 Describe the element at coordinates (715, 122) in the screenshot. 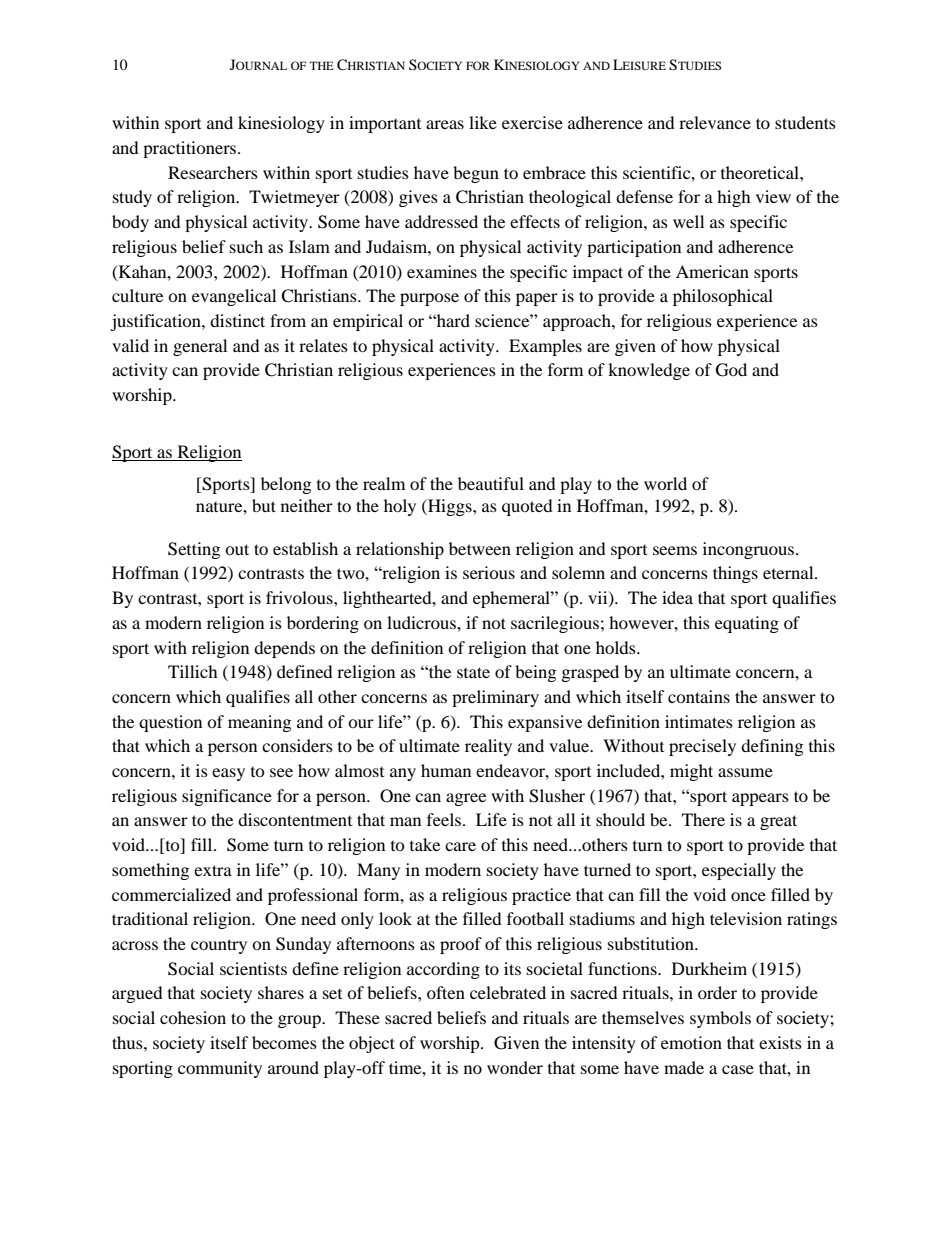

I see `relevance` at that location.
